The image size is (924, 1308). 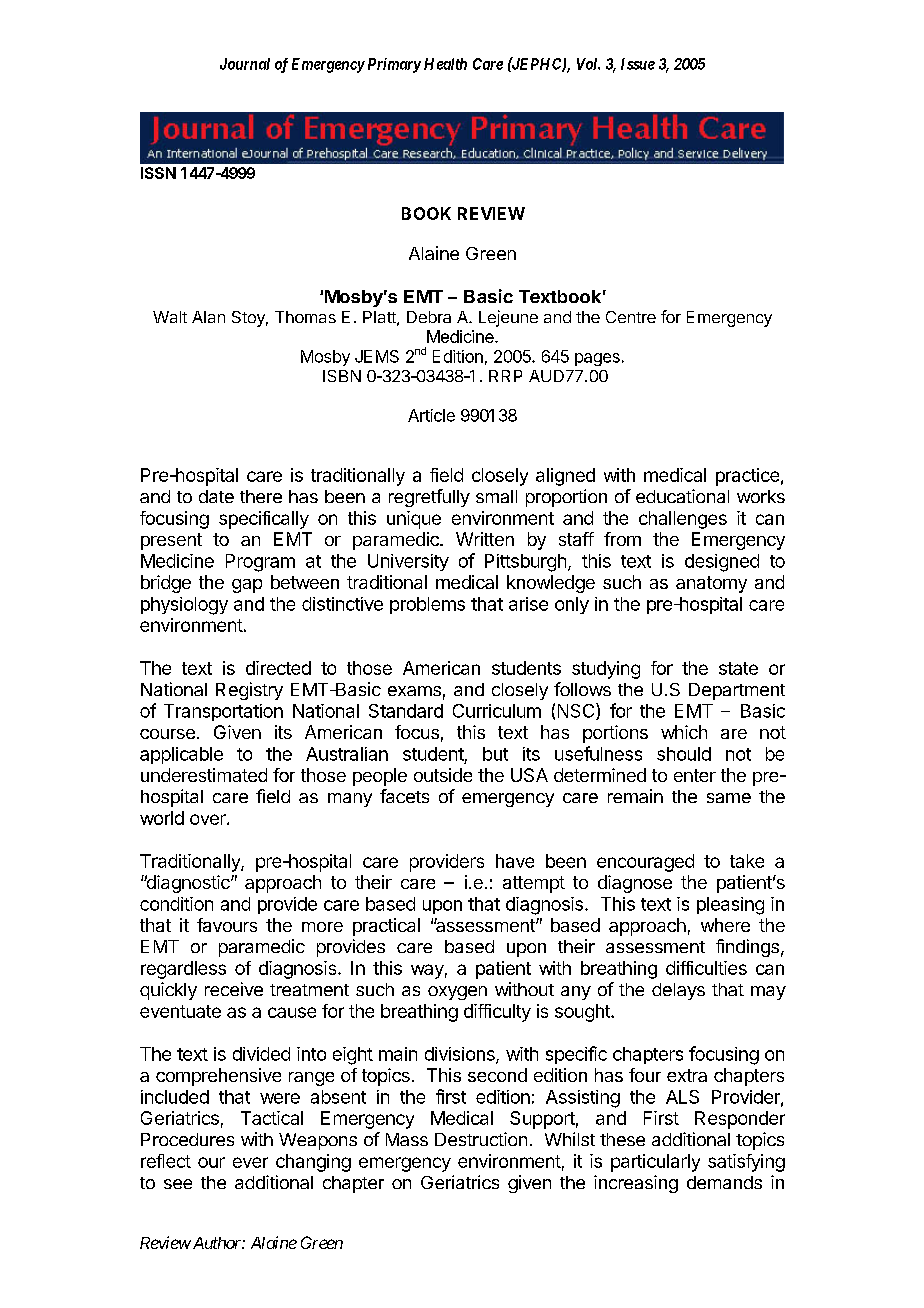 What do you see at coordinates (682, 496) in the screenshot?
I see `educational` at bounding box center [682, 496].
